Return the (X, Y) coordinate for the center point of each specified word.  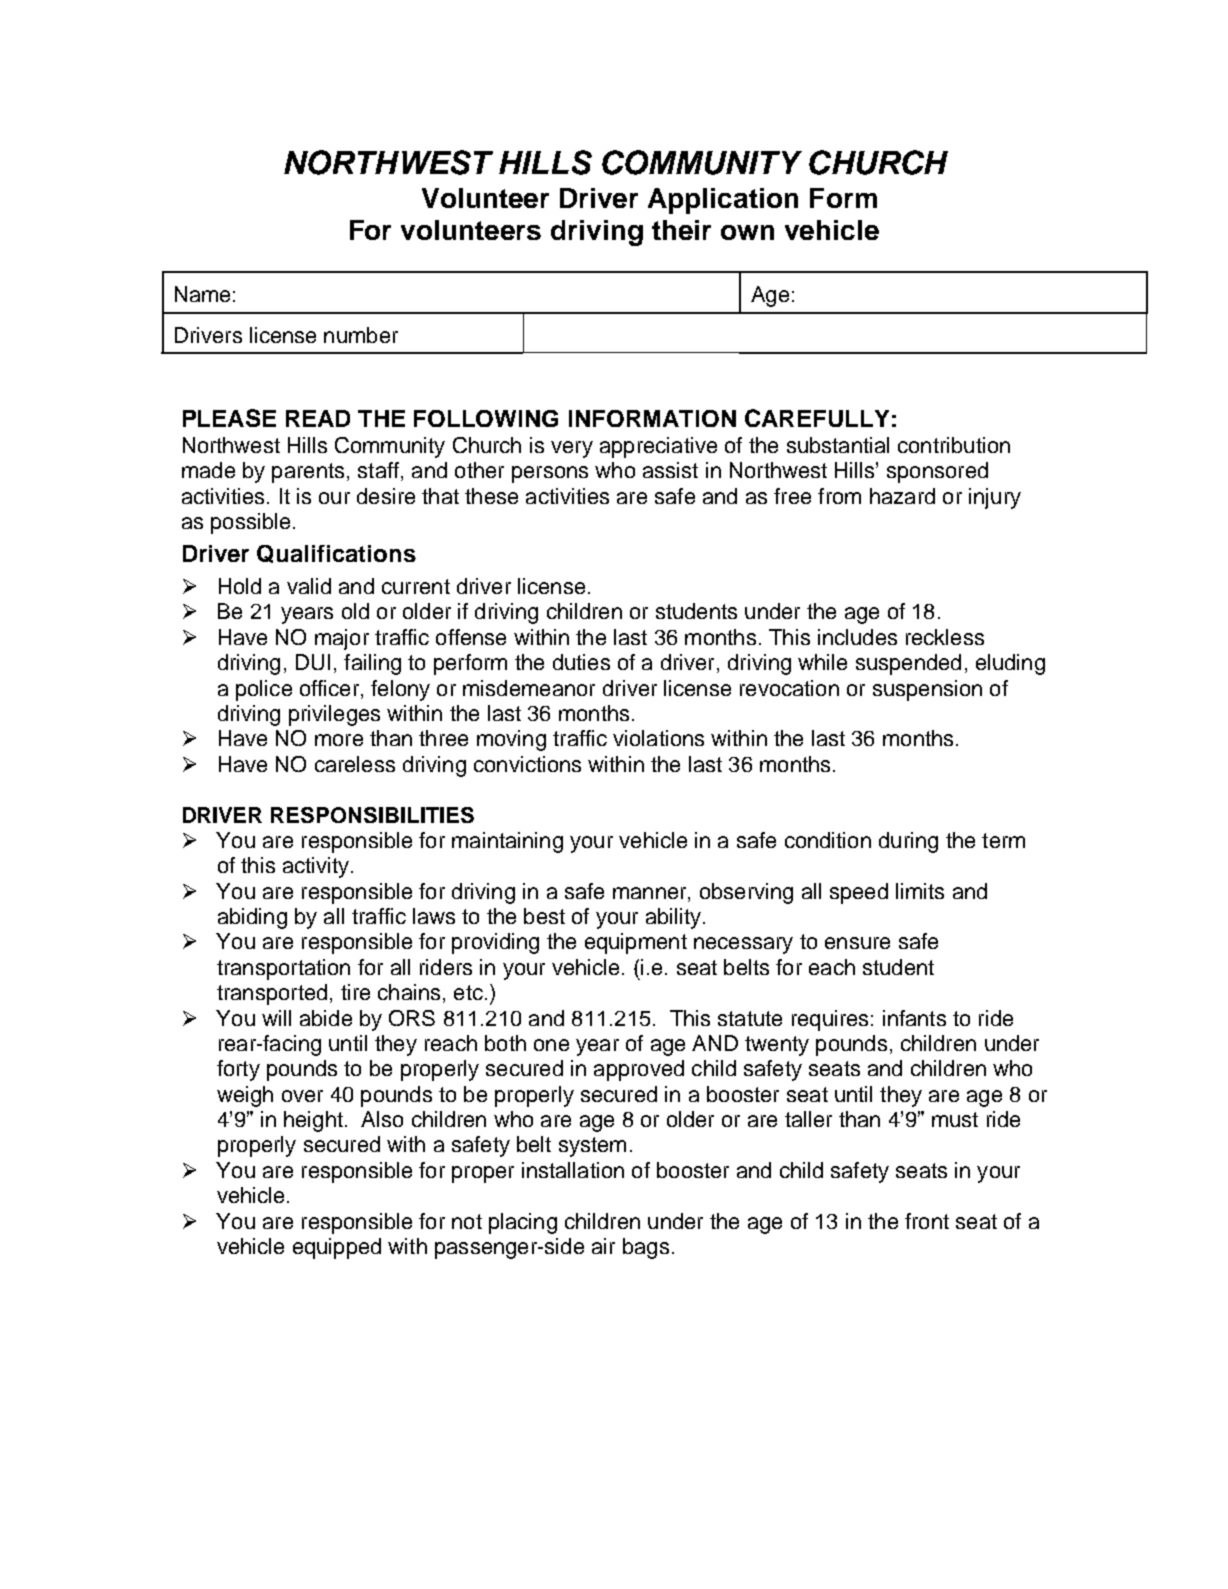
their (681, 230)
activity (316, 867)
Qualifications (336, 554)
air (603, 1246)
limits (920, 891)
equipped (337, 1248)
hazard (902, 496)
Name (202, 294)
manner (651, 893)
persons (550, 474)
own (747, 232)
